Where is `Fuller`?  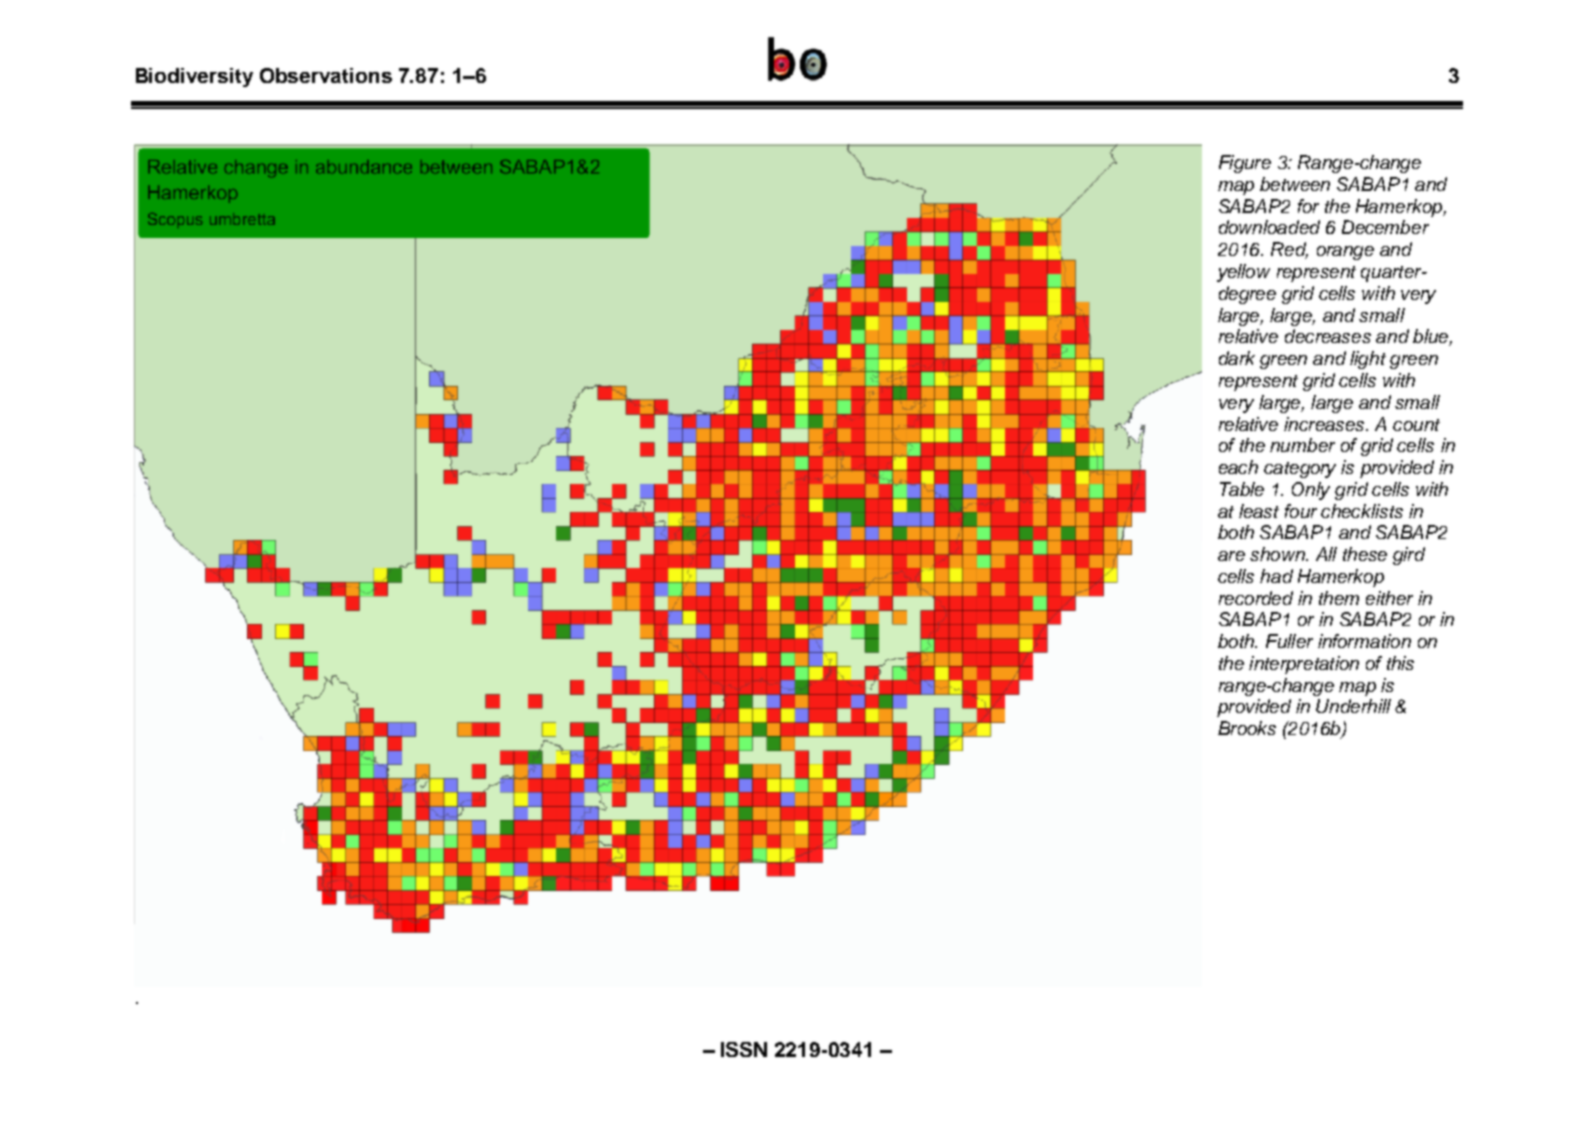
Fuller is located at coordinates (1289, 641).
